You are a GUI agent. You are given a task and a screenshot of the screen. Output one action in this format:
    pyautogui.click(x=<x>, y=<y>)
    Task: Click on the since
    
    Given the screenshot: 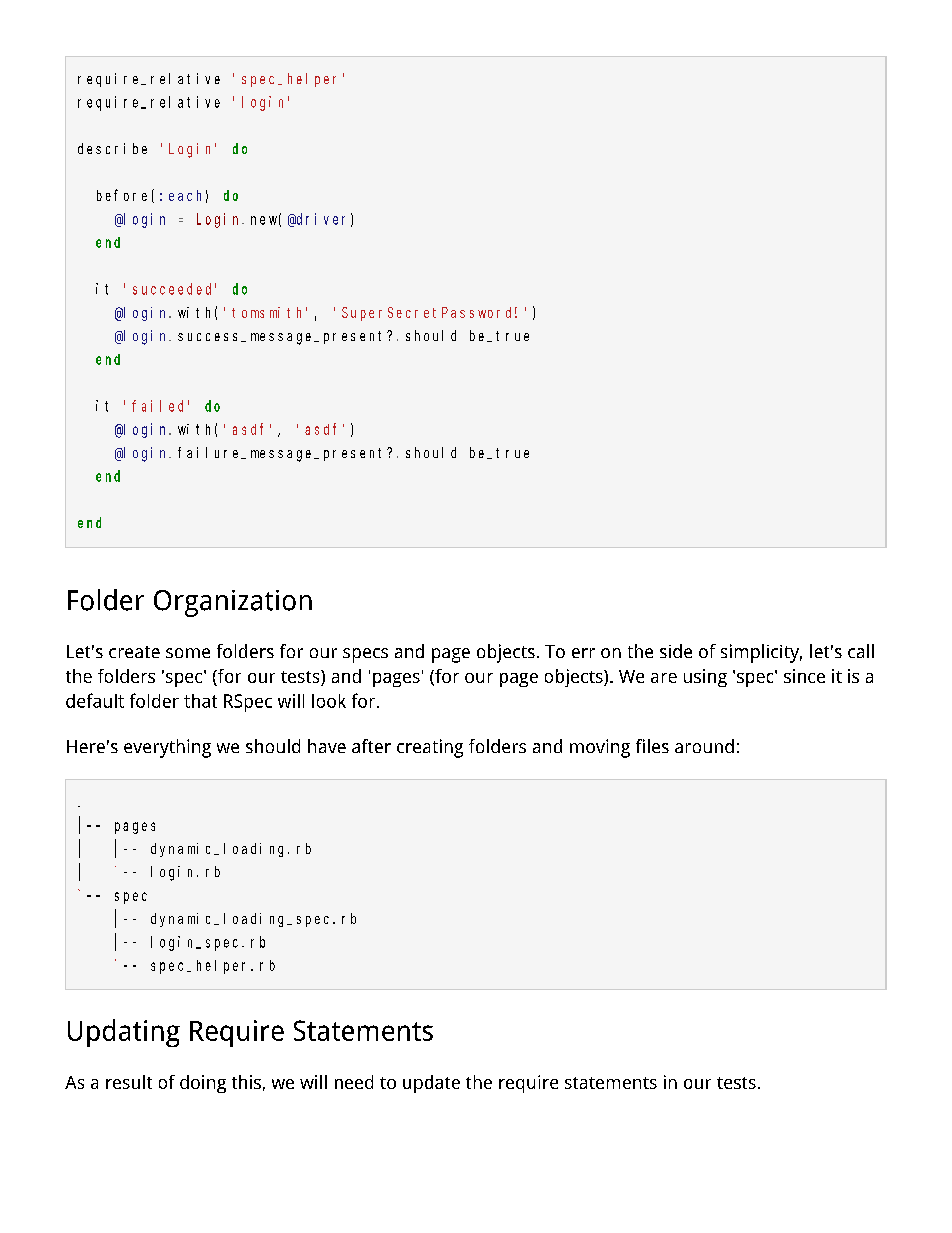 What is the action you would take?
    pyautogui.click(x=804, y=676)
